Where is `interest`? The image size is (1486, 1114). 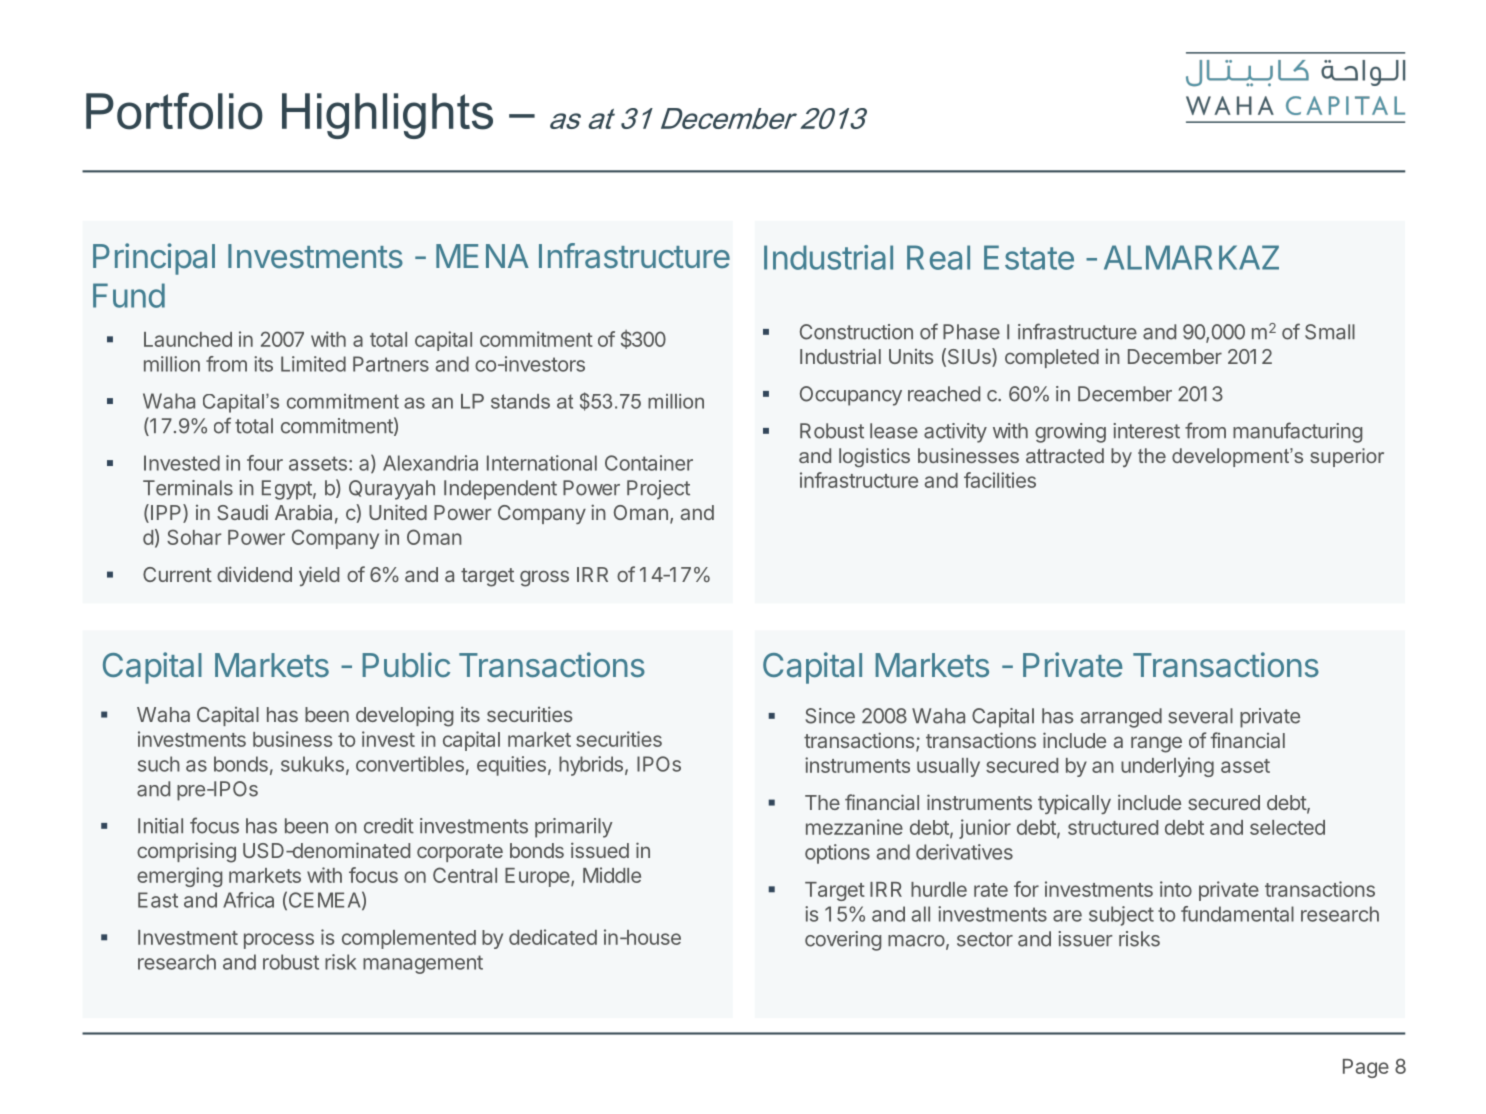 interest is located at coordinates (1147, 431).
